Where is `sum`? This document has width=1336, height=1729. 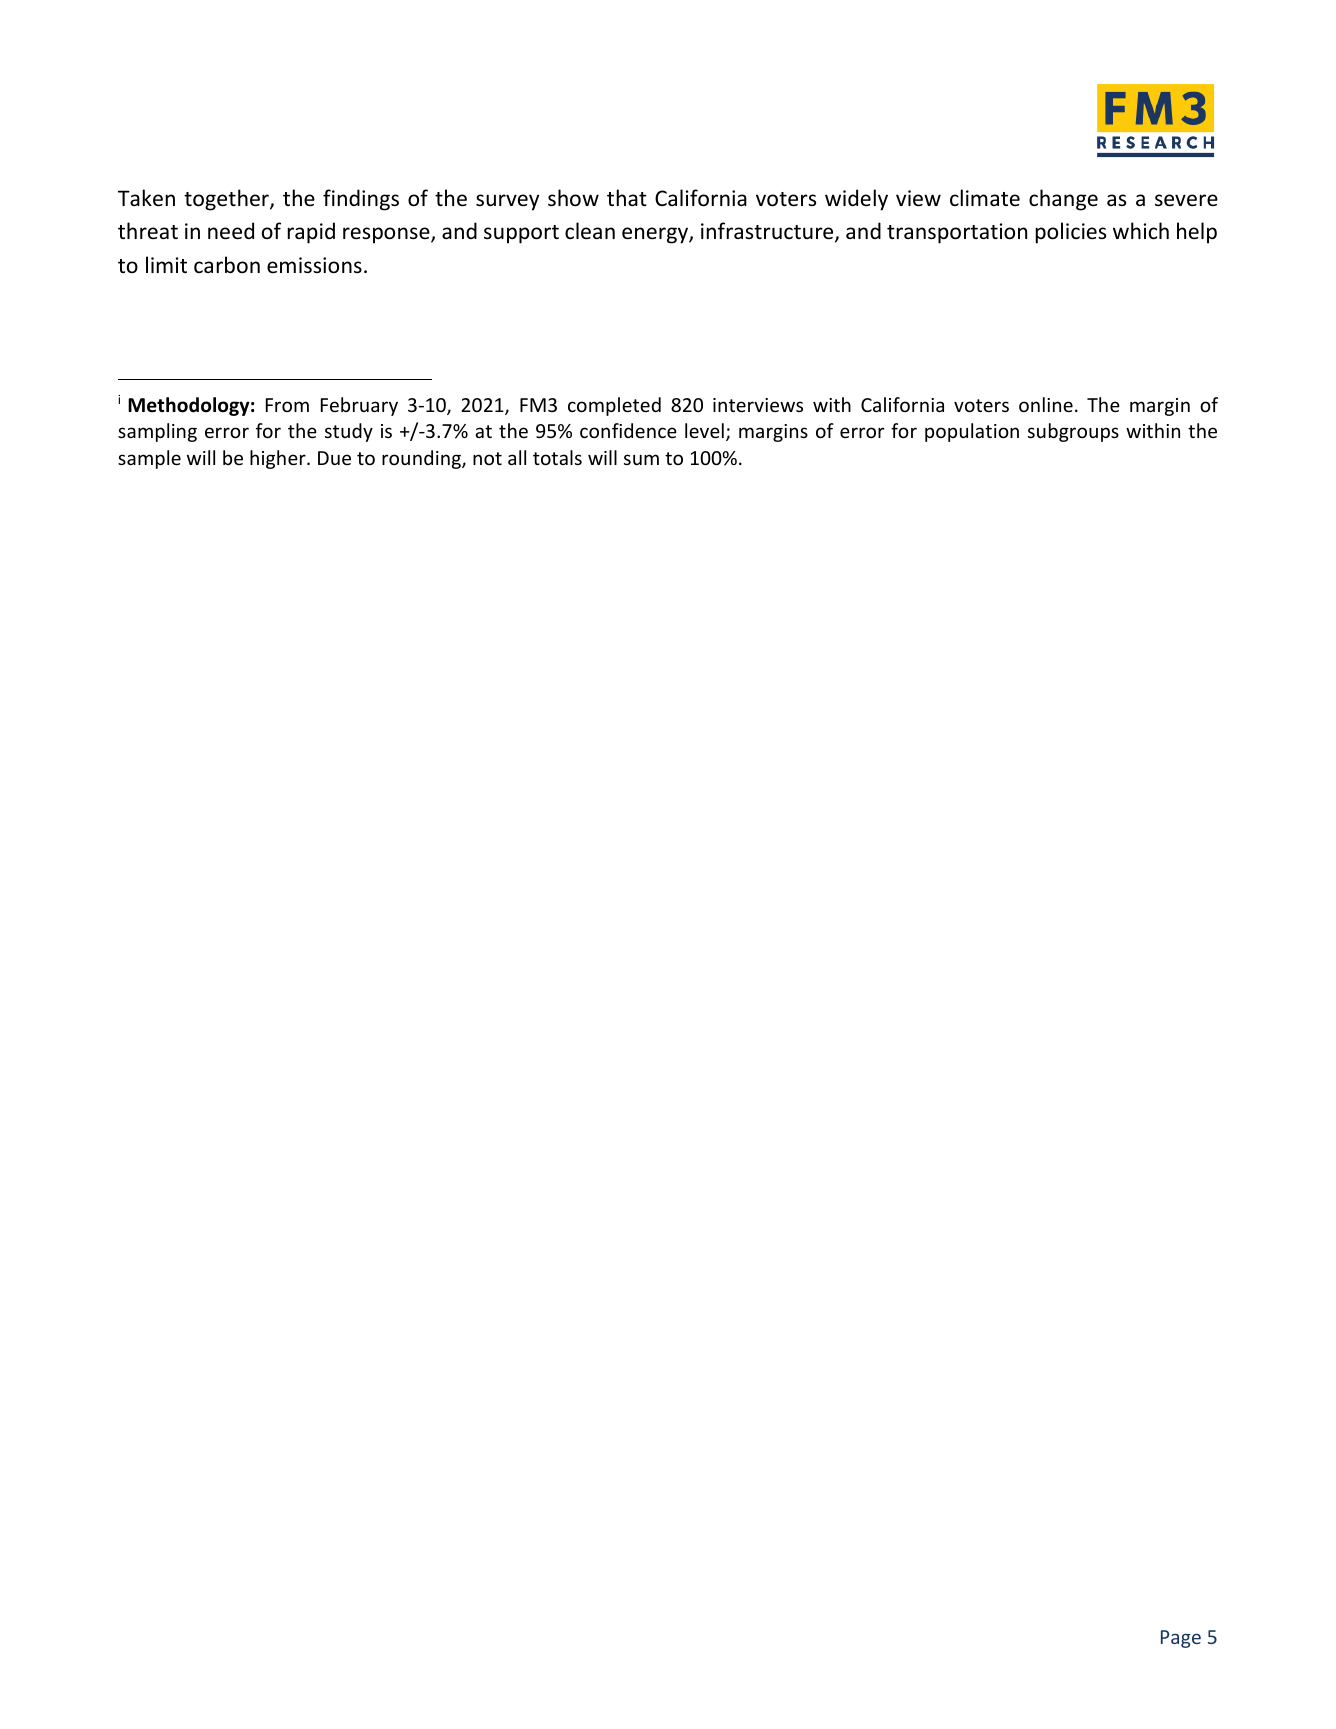 sum is located at coordinates (641, 459).
